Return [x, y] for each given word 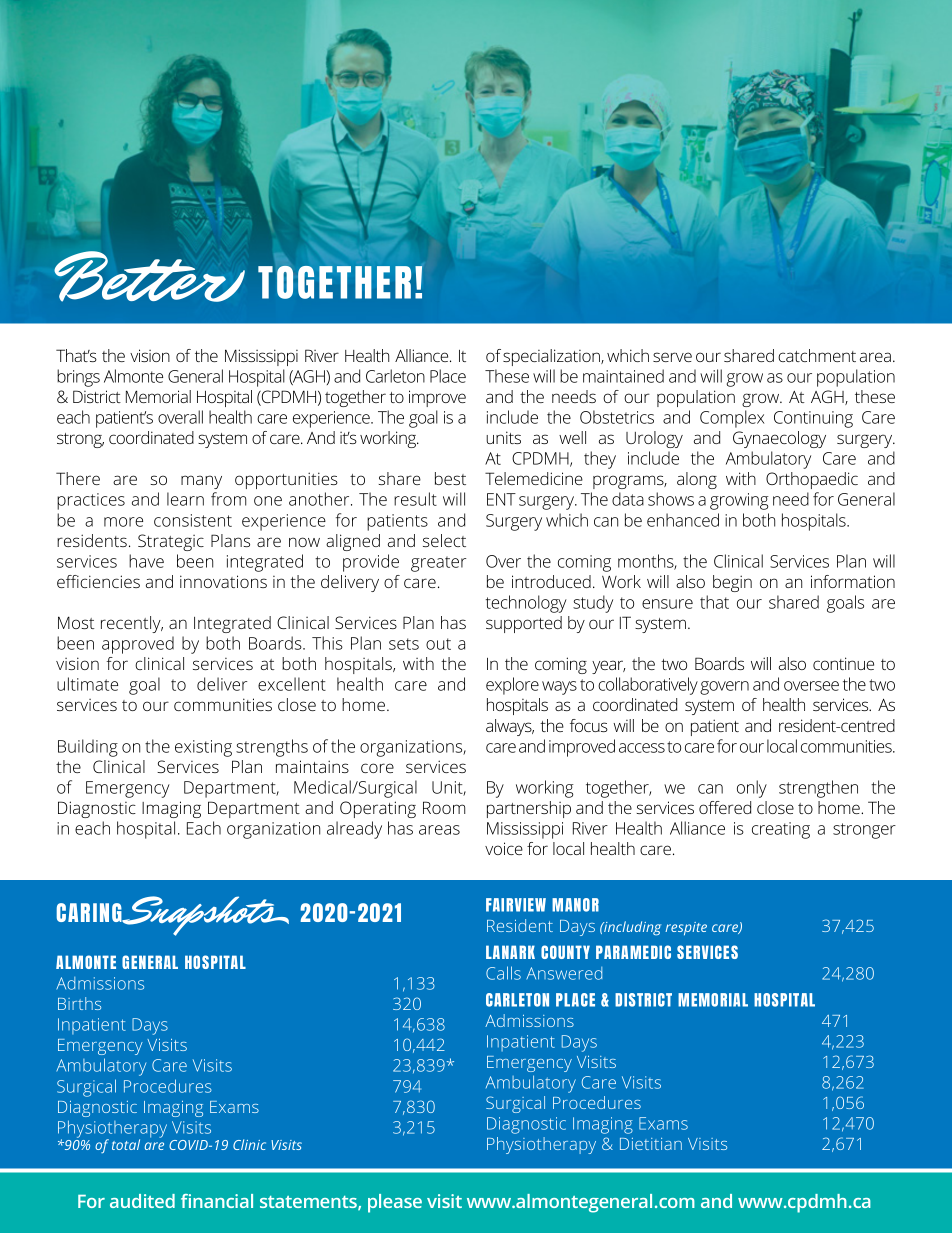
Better [149, 276]
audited [142, 1201]
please [395, 1203]
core [377, 768]
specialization [552, 357]
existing [203, 748]
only [752, 789]
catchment [817, 355]
